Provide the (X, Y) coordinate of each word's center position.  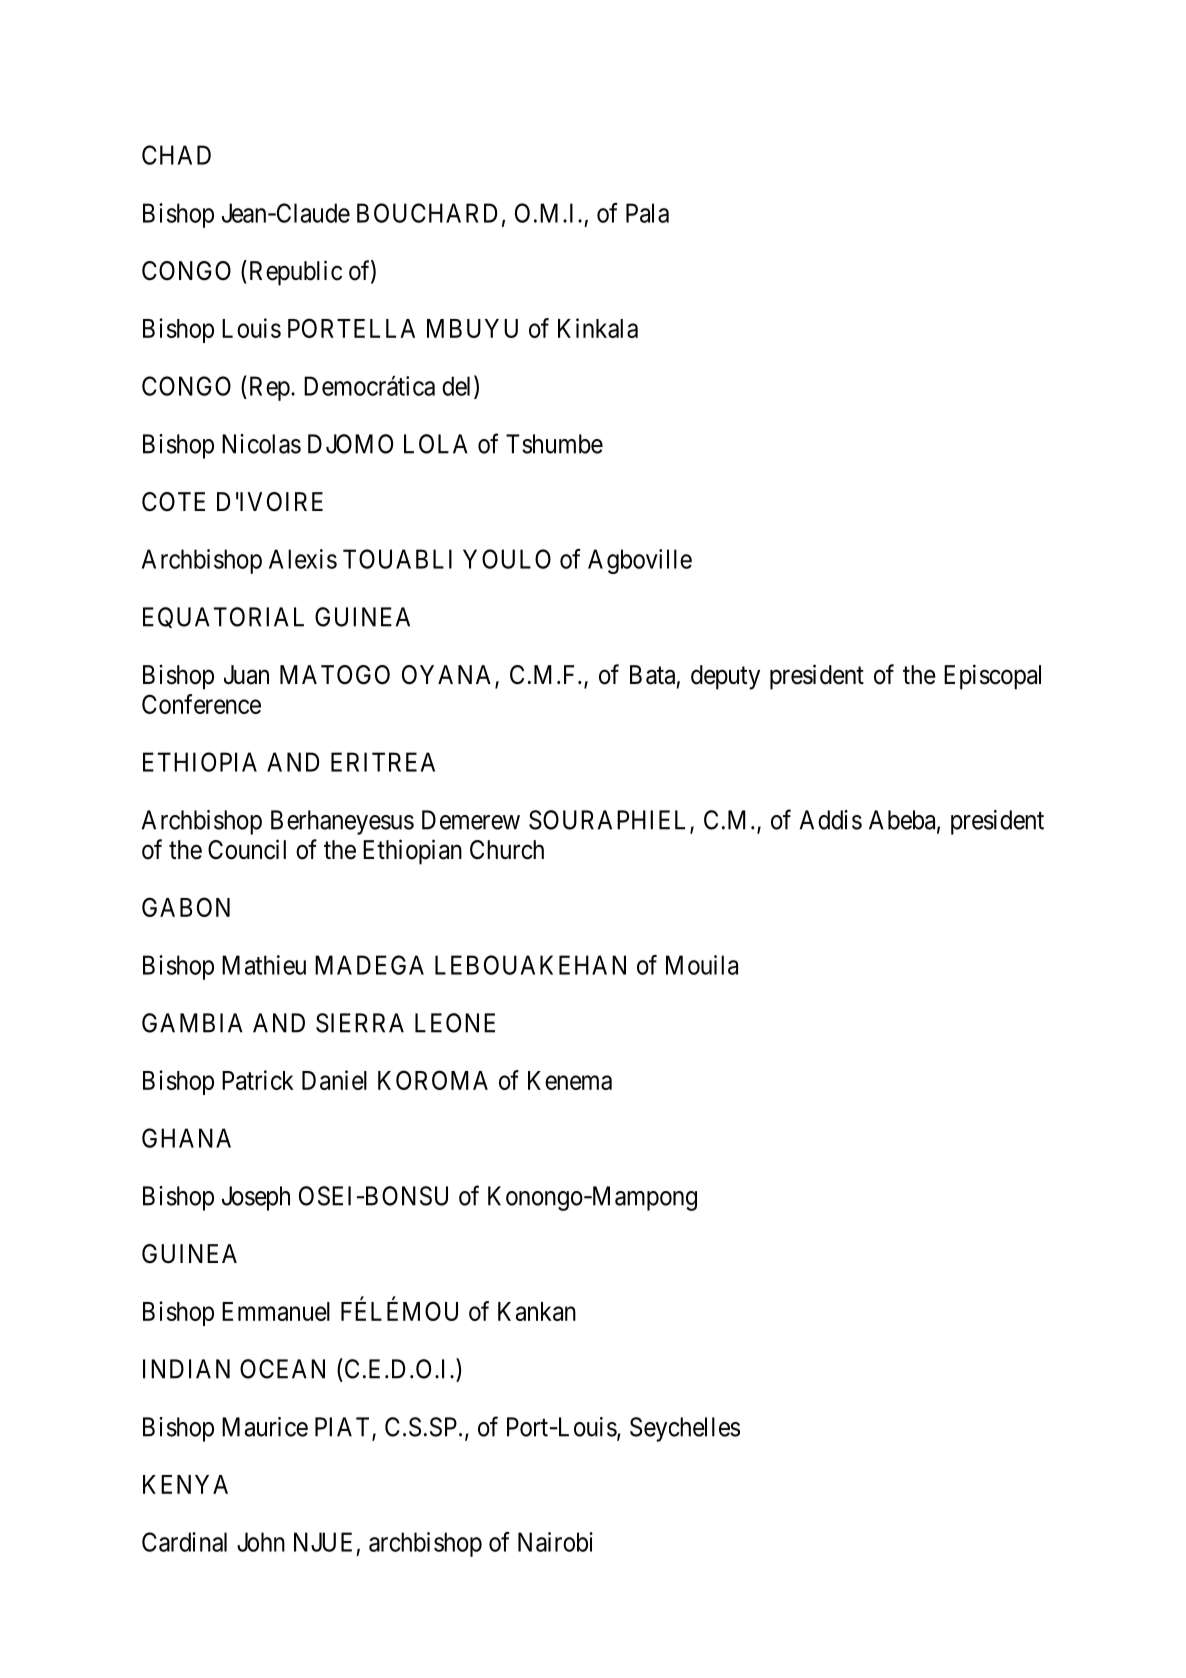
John (261, 1542)
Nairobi (555, 1542)
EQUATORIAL (223, 617)
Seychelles (685, 1429)
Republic (294, 273)
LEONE (455, 1023)
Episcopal (992, 677)
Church (507, 850)
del (458, 386)
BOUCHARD (427, 213)
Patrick (258, 1080)
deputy (725, 677)
